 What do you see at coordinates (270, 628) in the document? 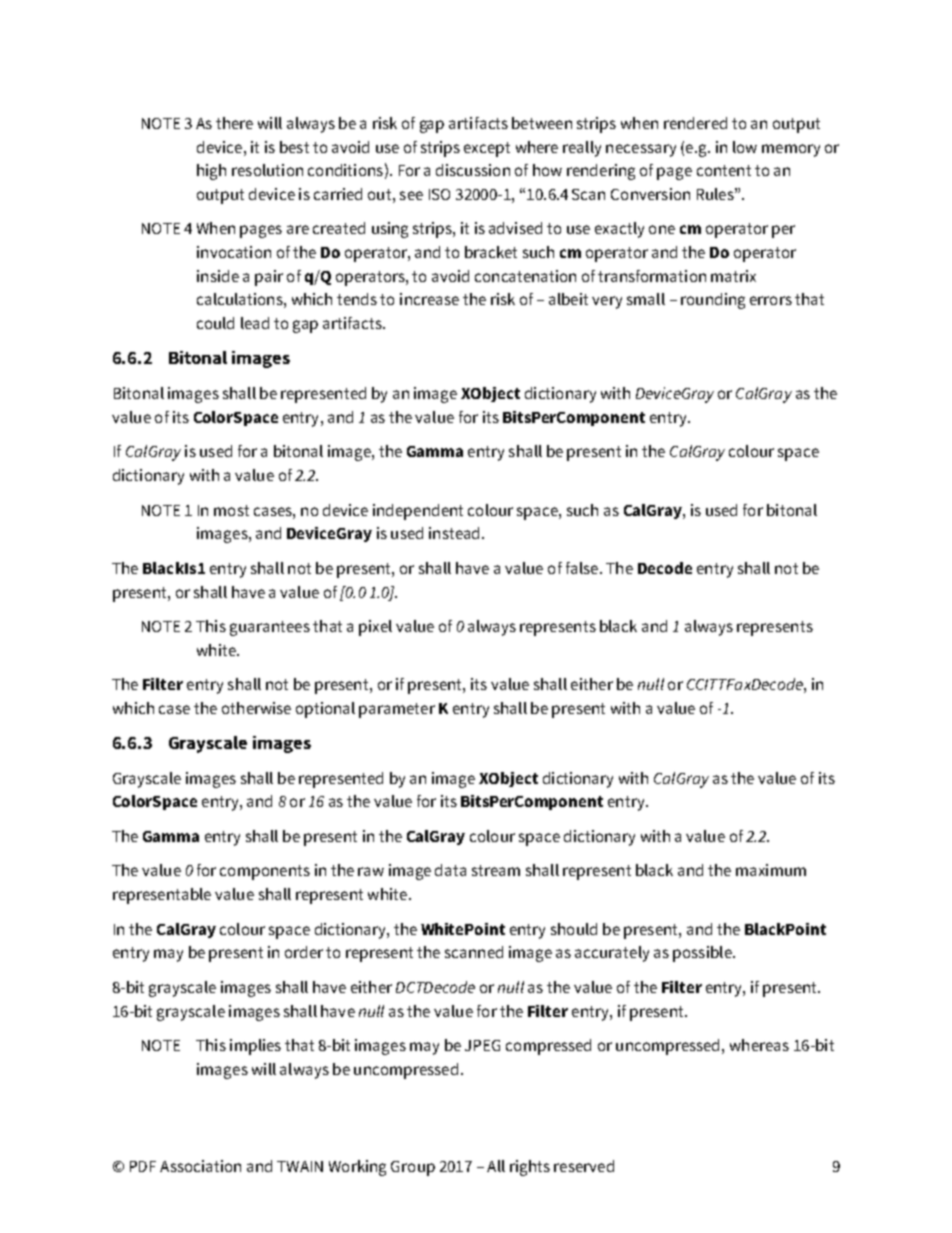
I see `guarantees` at bounding box center [270, 628].
